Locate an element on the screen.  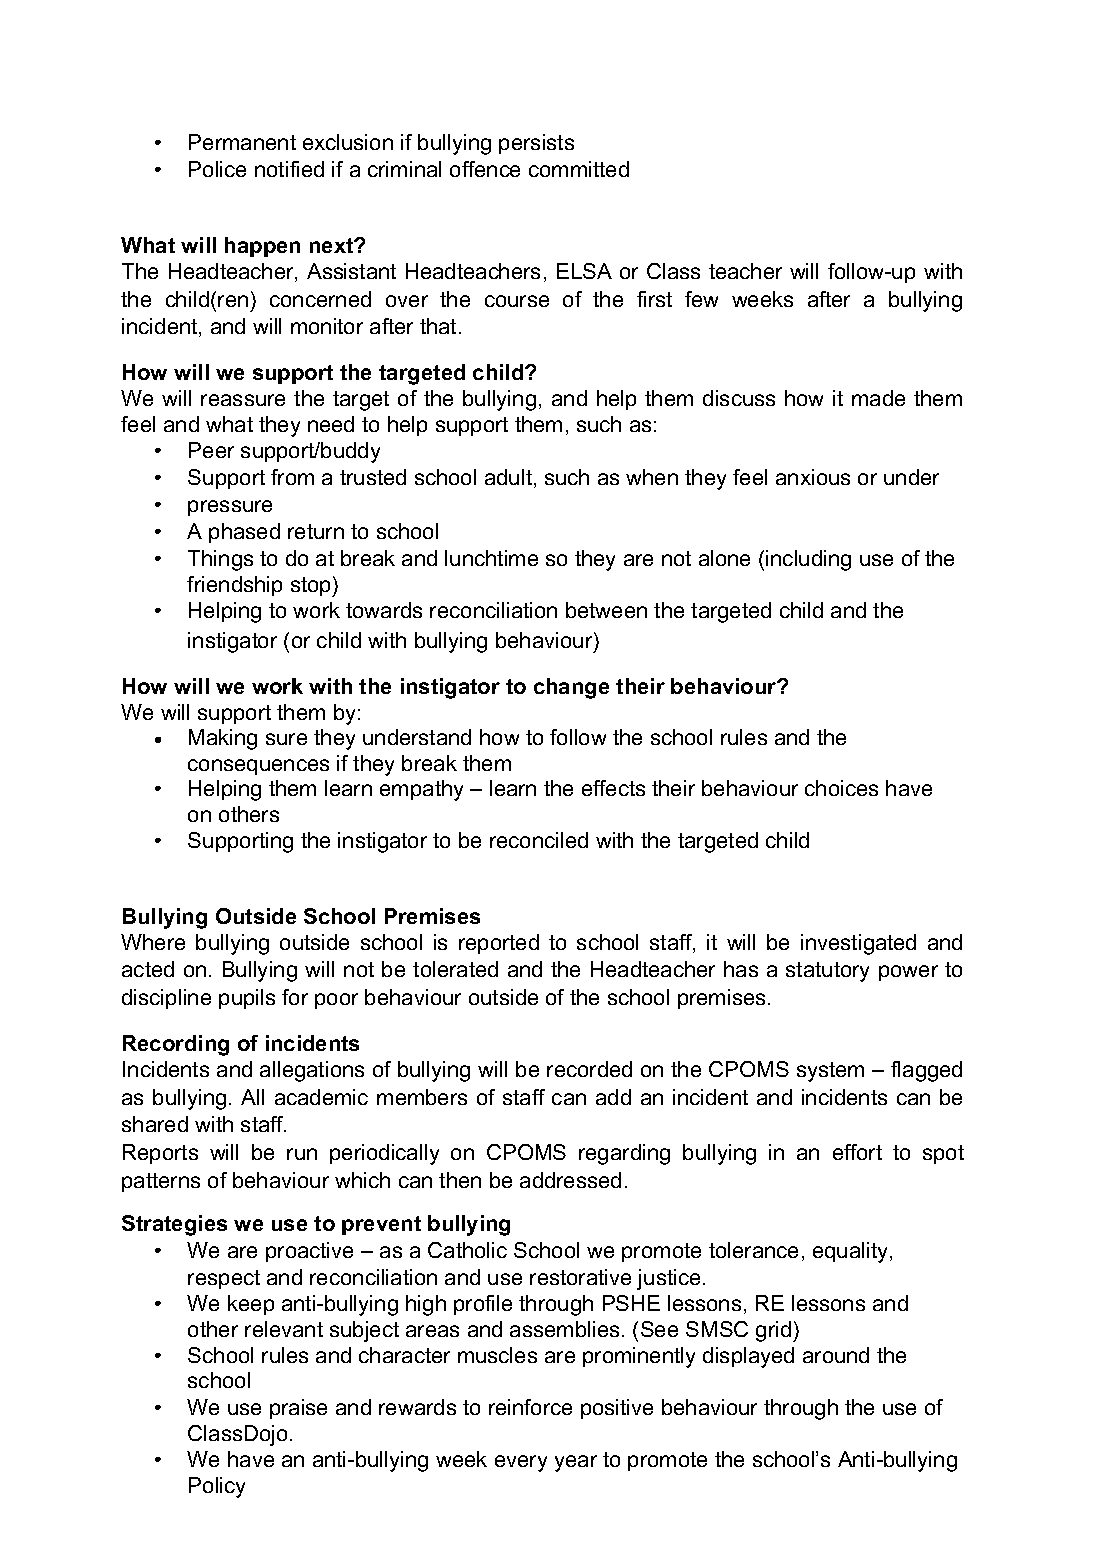
every is located at coordinates (521, 1463).
